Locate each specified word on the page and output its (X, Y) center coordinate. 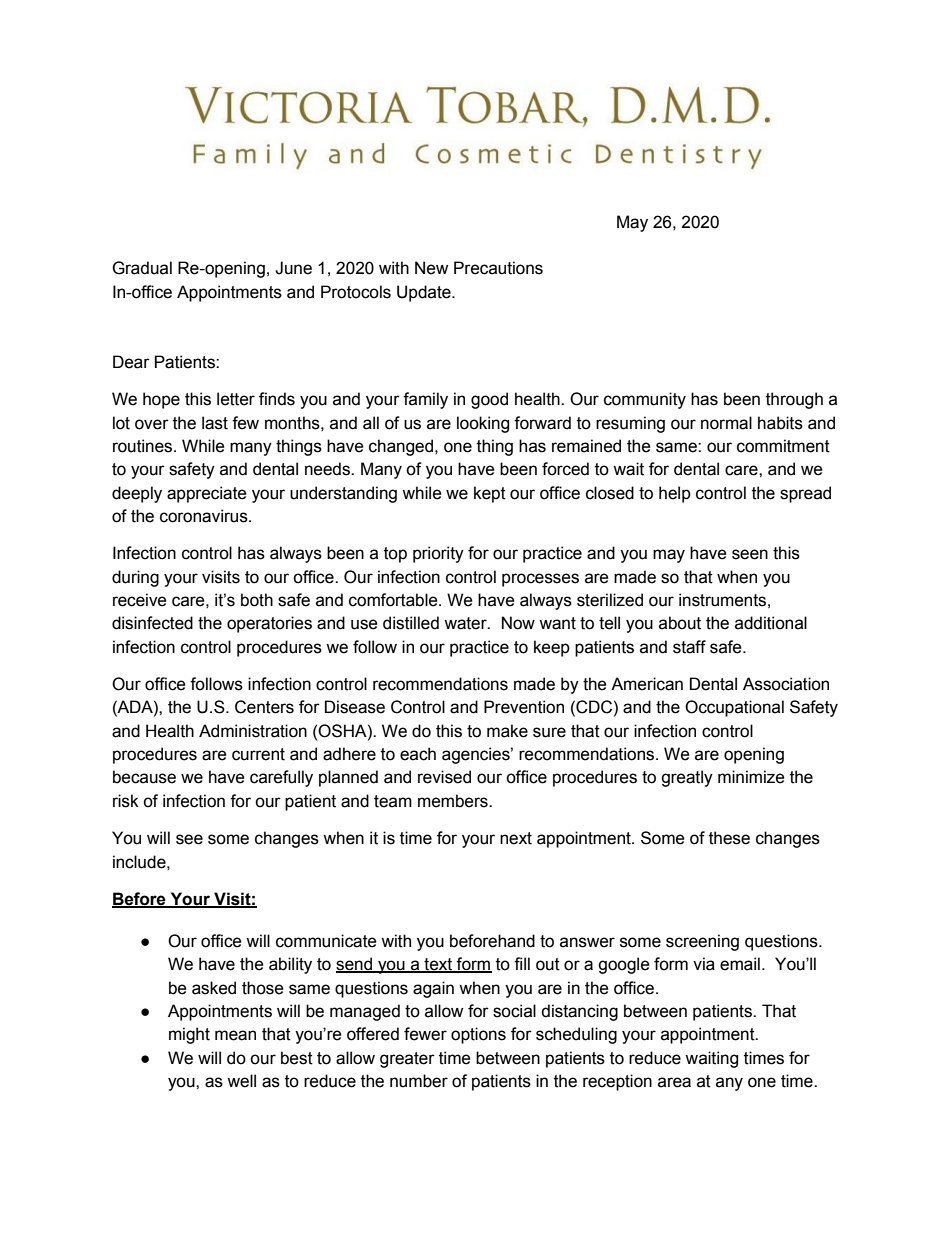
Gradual (142, 268)
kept (490, 494)
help (675, 494)
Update (425, 293)
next (516, 838)
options (478, 1035)
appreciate (207, 494)
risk (126, 801)
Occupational (734, 708)
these (729, 838)
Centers (264, 707)
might (189, 1035)
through (794, 400)
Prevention (524, 707)
